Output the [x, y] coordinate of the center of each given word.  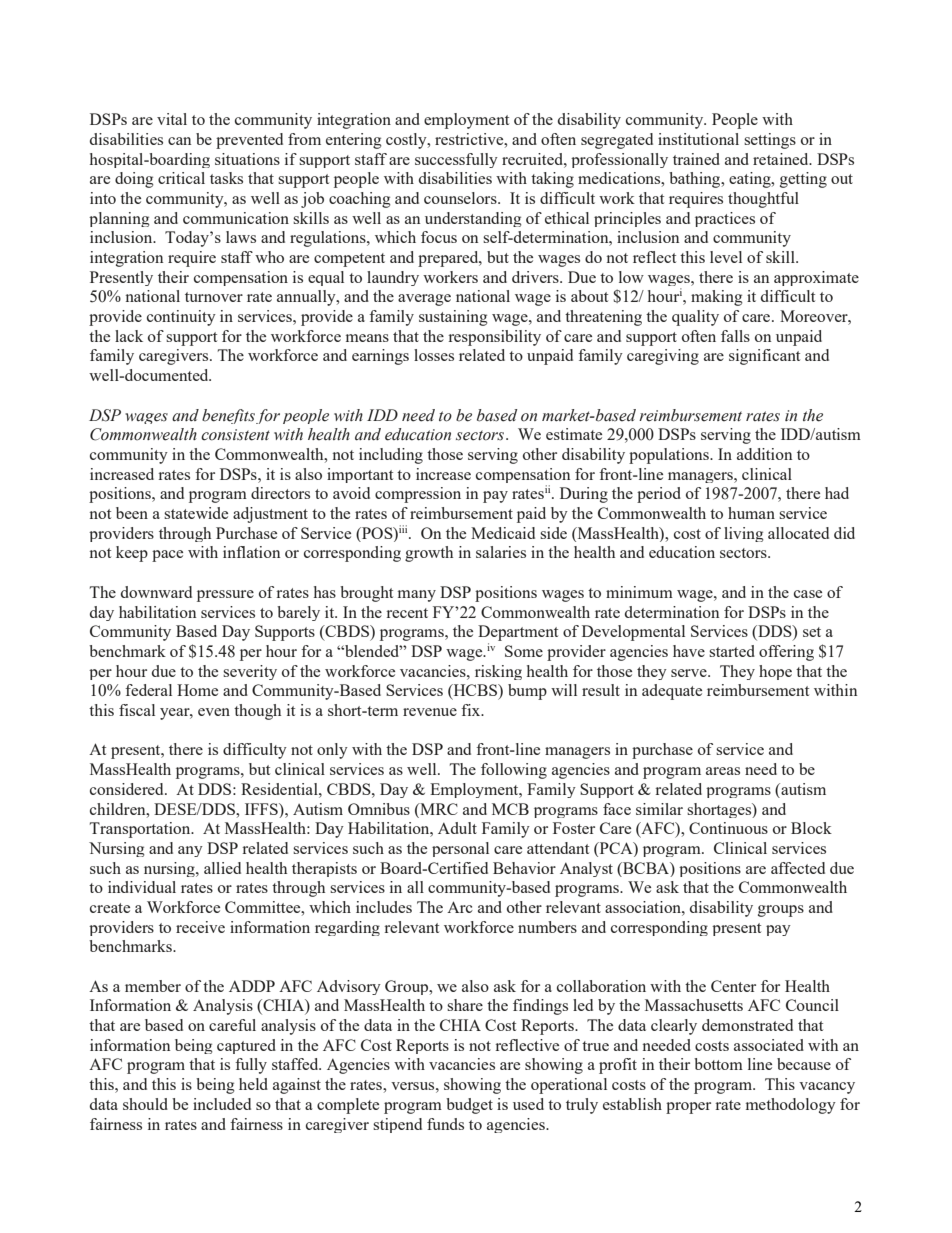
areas [723, 771]
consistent [235, 435]
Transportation [141, 830]
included [222, 1104]
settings [770, 141]
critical [181, 178]
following [514, 771]
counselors [461, 198]
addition [764, 454]
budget [469, 1106]
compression [418, 495]
